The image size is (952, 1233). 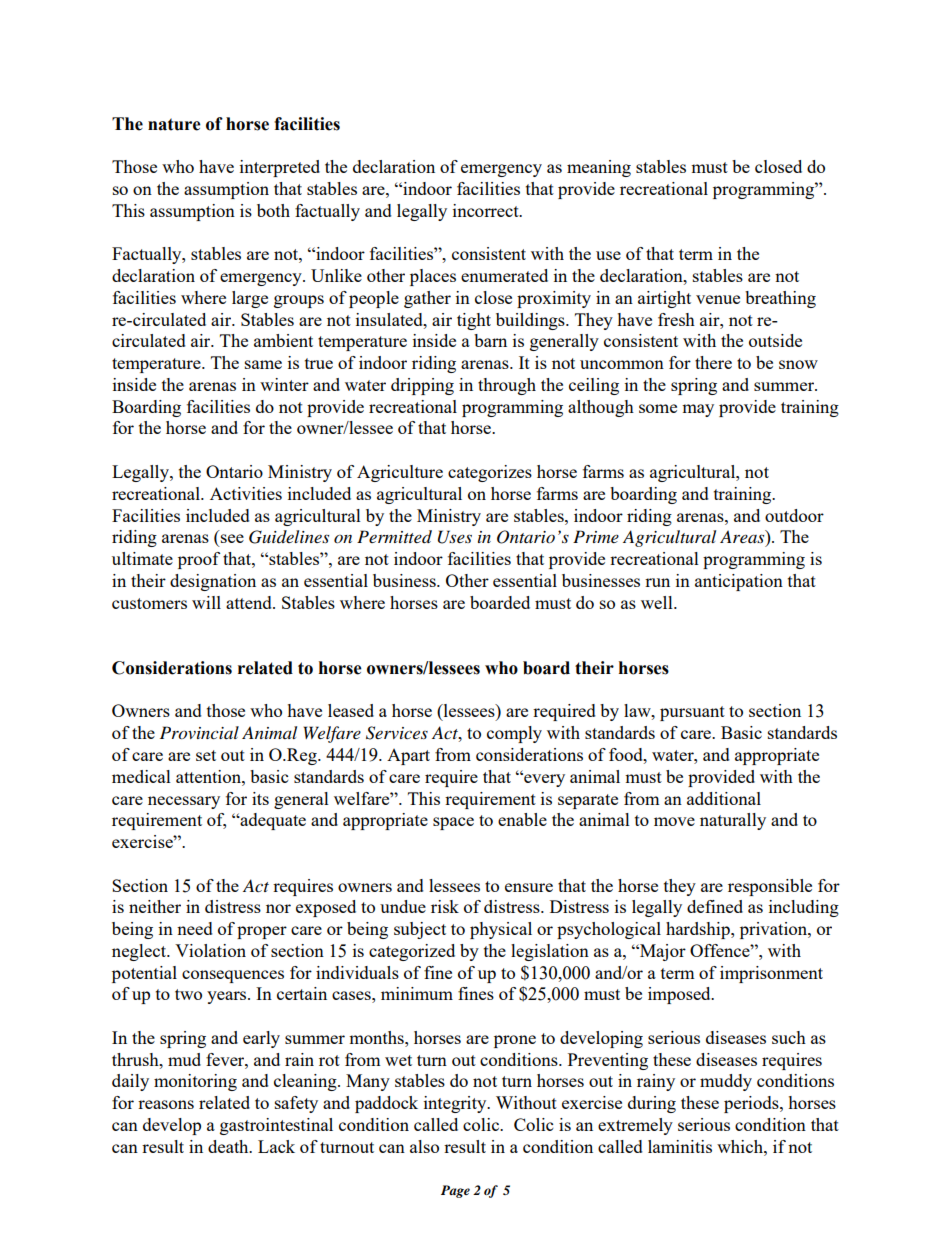 What do you see at coordinates (599, 168) in the screenshot?
I see `meaning` at bounding box center [599, 168].
